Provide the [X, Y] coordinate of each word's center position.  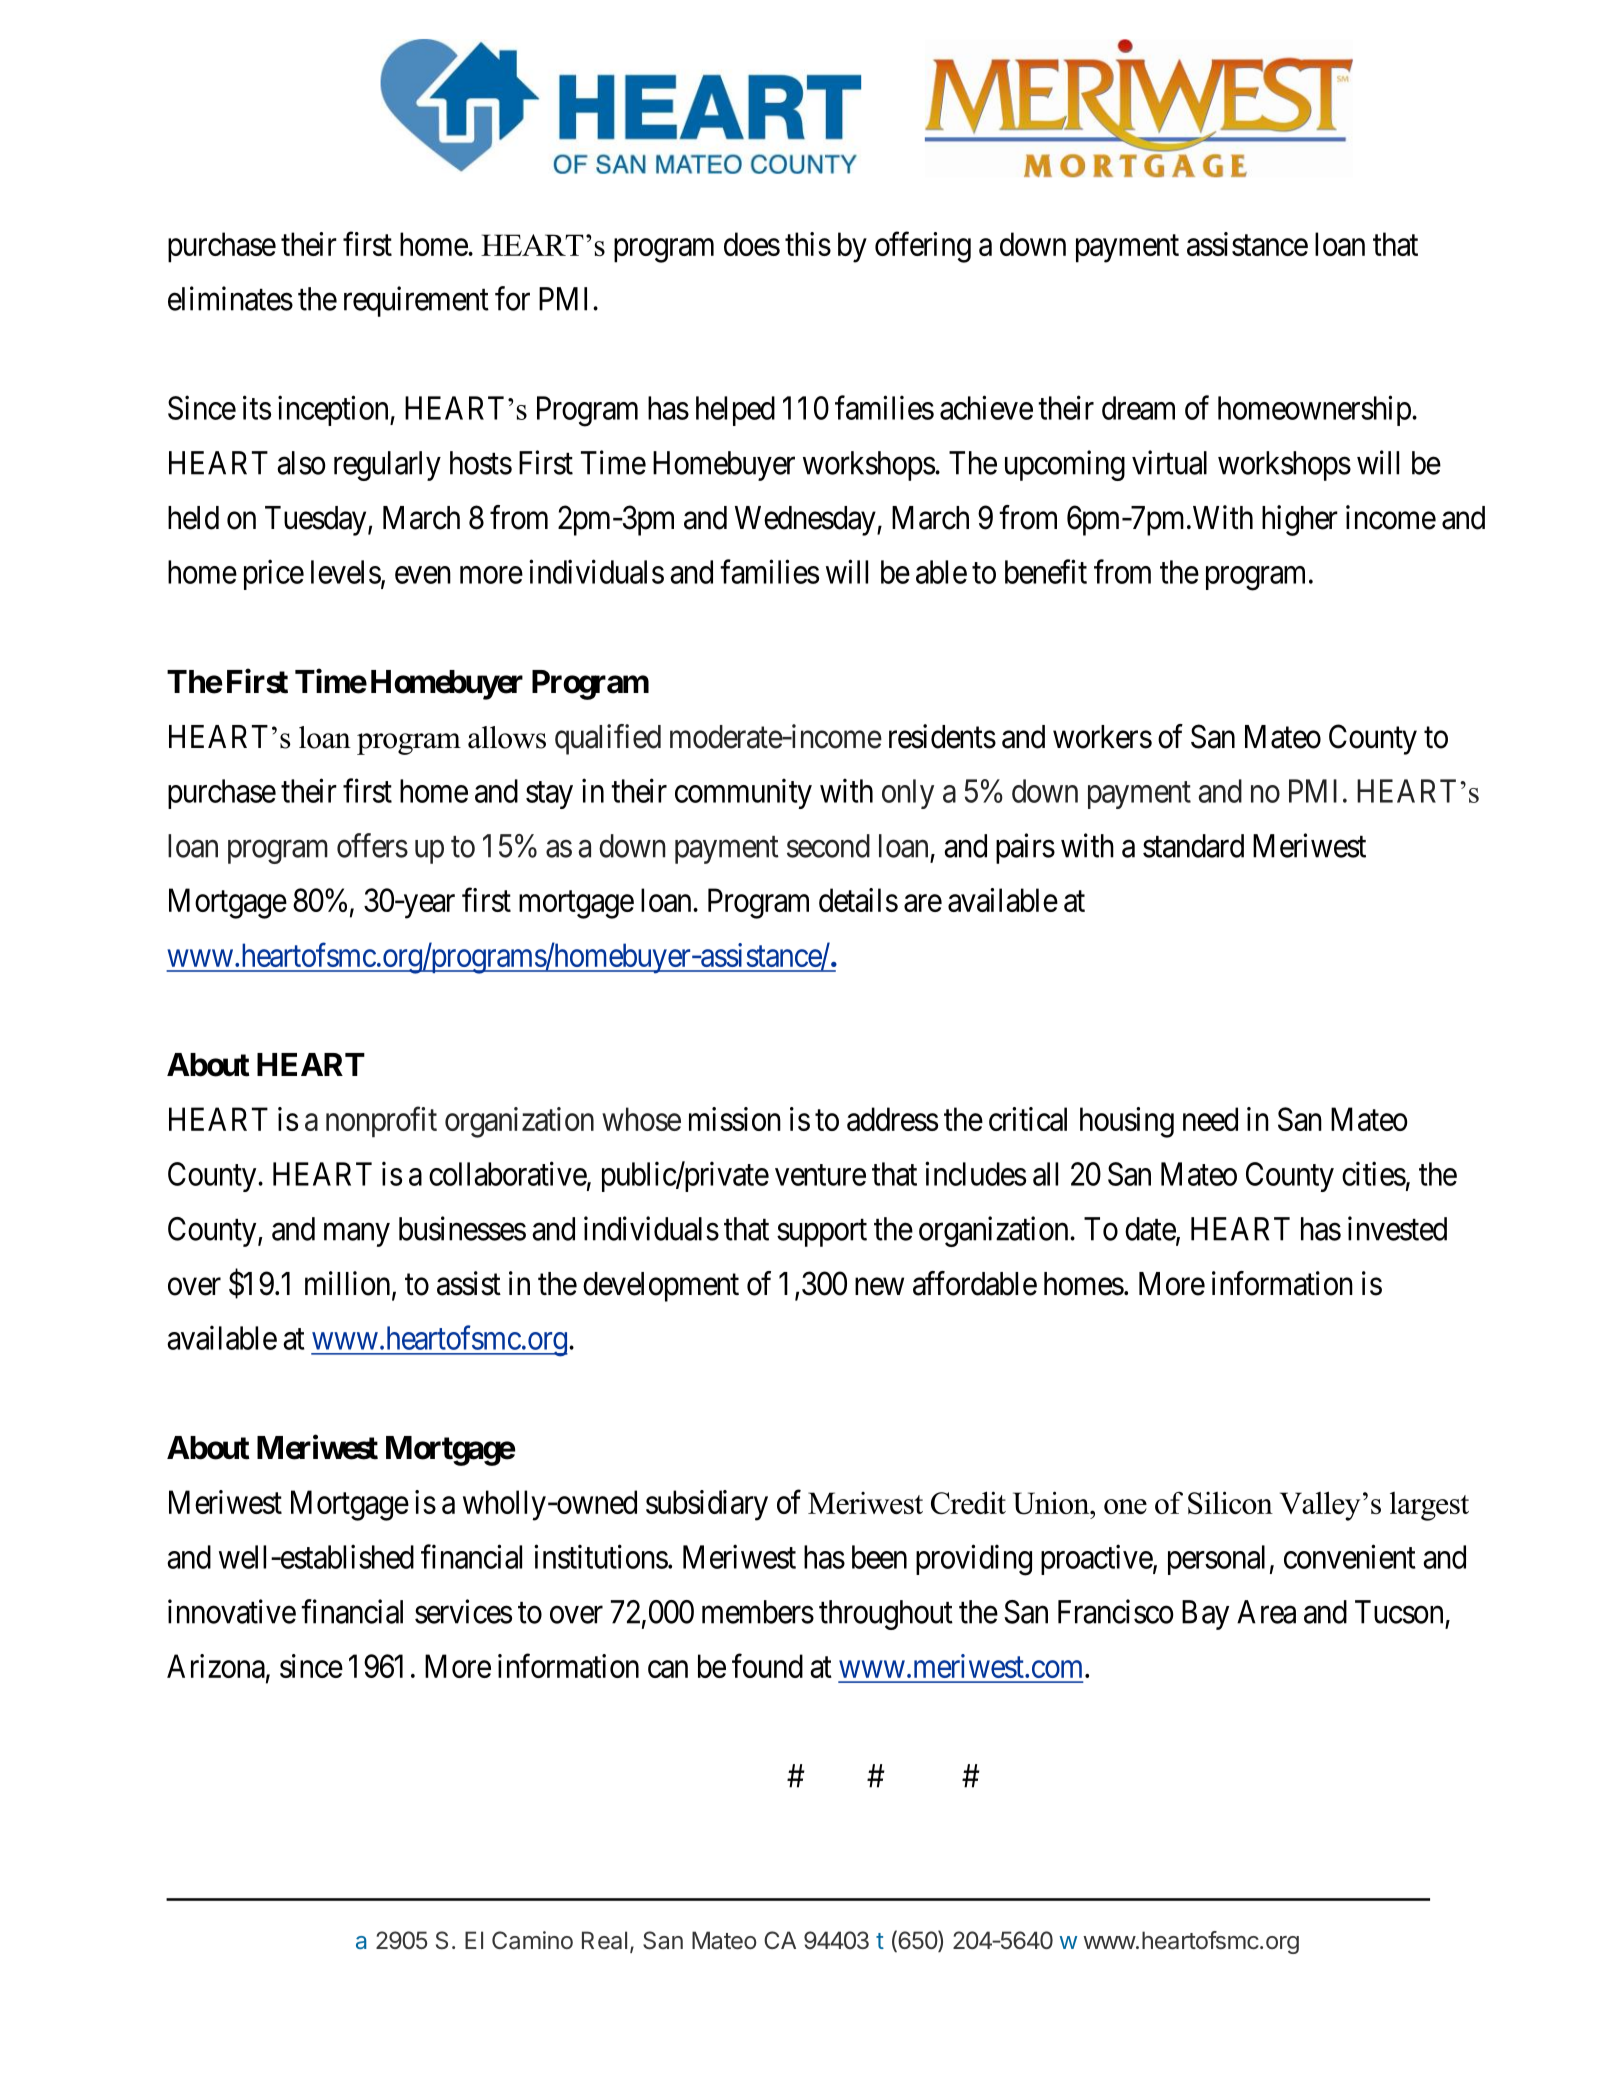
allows [507, 737]
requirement [416, 301]
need [1210, 1119]
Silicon [1230, 1503]
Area [1266, 1612]
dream [1138, 408]
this [808, 244]
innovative [232, 1611]
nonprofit [381, 1122]
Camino [532, 1940]
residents [942, 736]
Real [604, 1940]
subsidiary [707, 1505]
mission [735, 1119]
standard [1193, 846]
